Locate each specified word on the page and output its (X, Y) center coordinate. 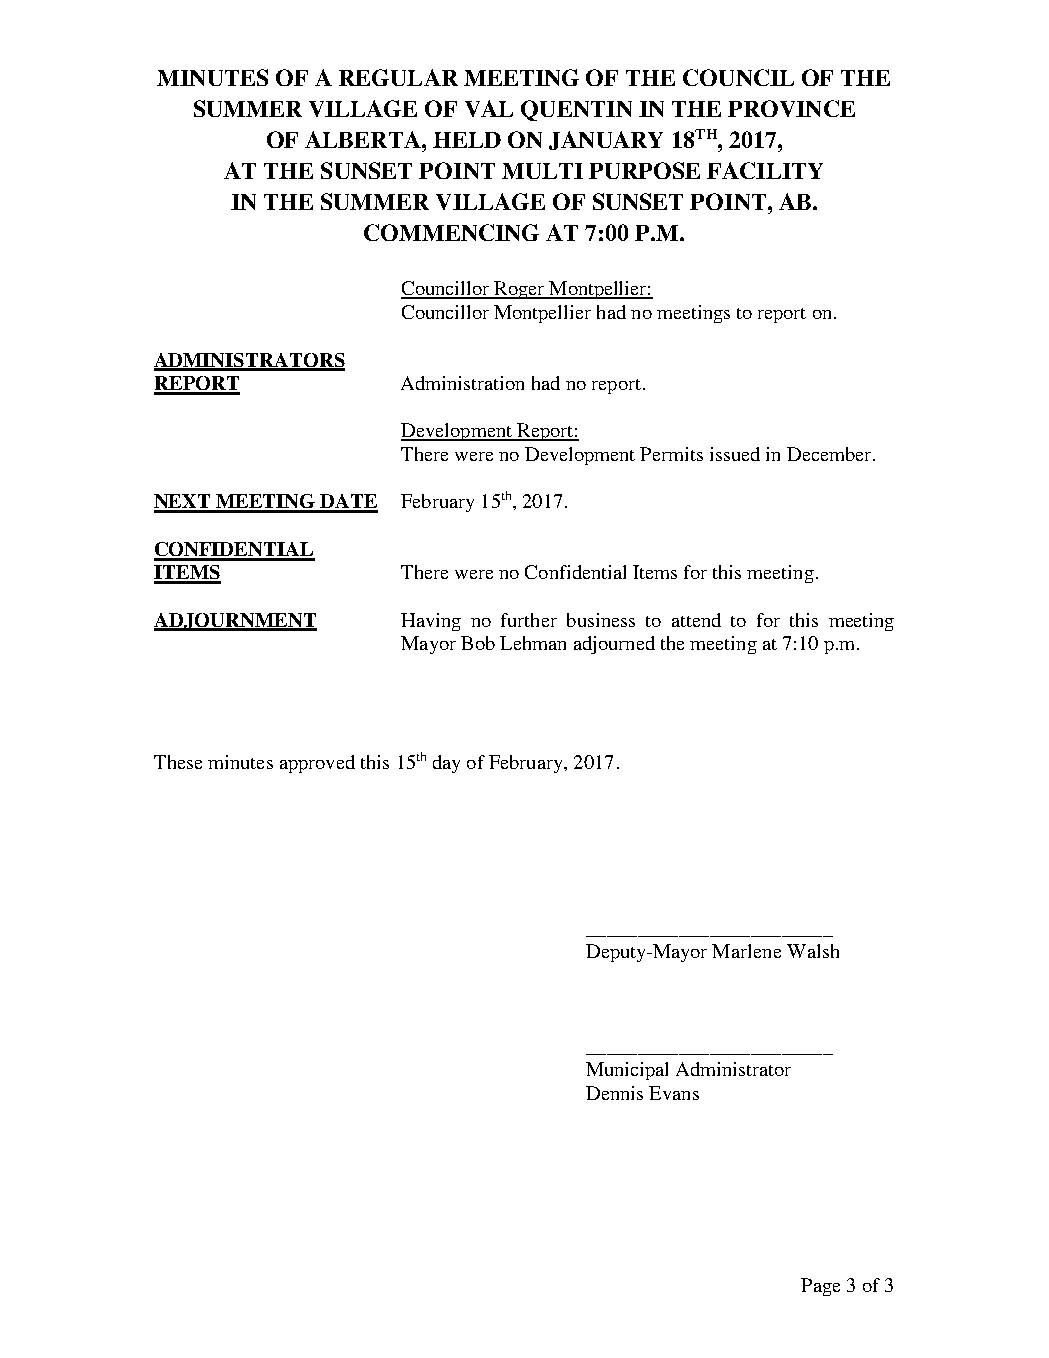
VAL (489, 108)
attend (696, 620)
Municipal (627, 1071)
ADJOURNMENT (235, 622)
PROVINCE (791, 108)
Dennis (614, 1093)
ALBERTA (364, 139)
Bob (478, 643)
